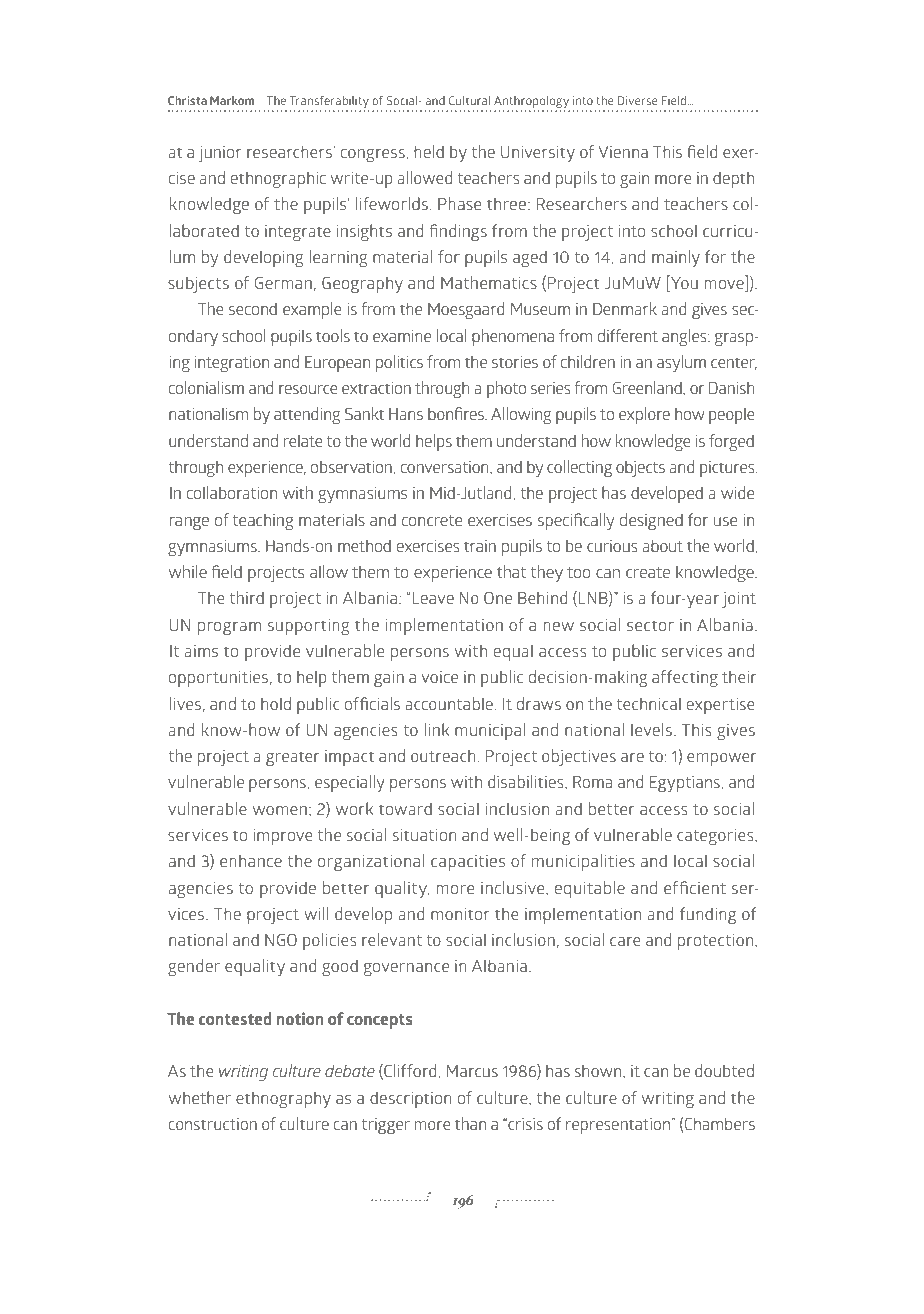 This screenshot has height=1314, width=924. I want to click on Diverse, so click(637, 100).
